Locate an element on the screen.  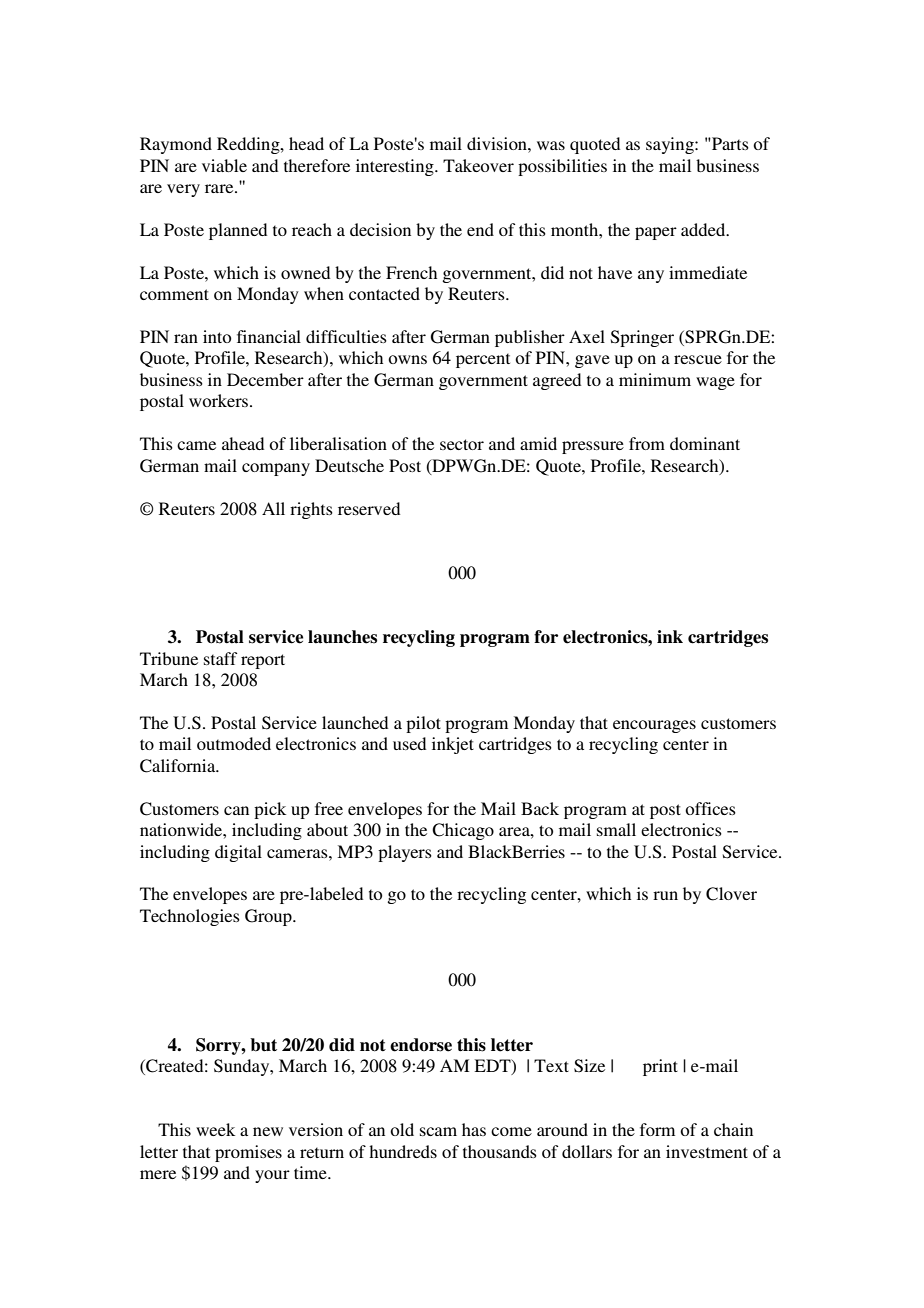
week is located at coordinates (215, 1129).
